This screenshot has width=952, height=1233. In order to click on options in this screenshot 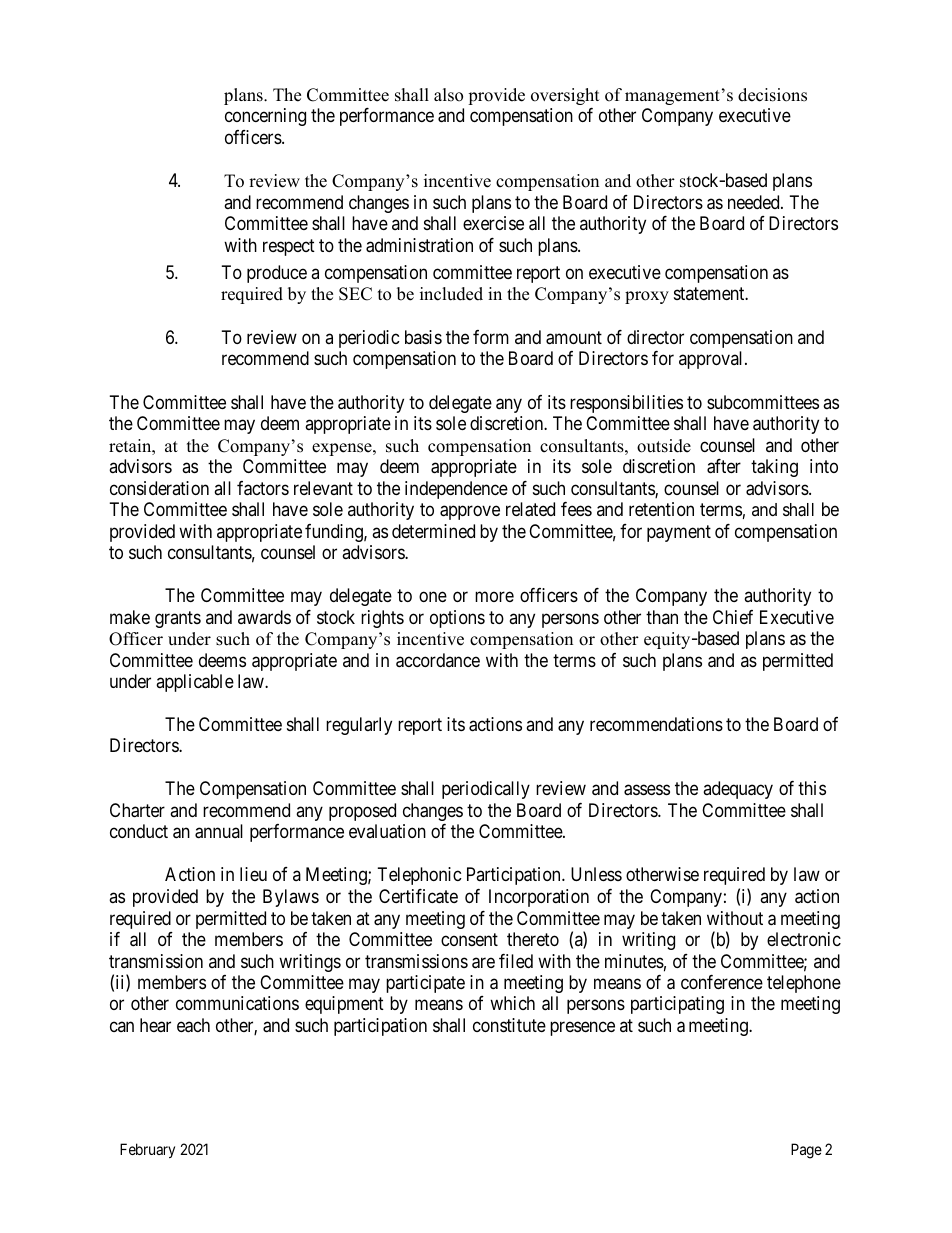, I will do `click(457, 619)`.
